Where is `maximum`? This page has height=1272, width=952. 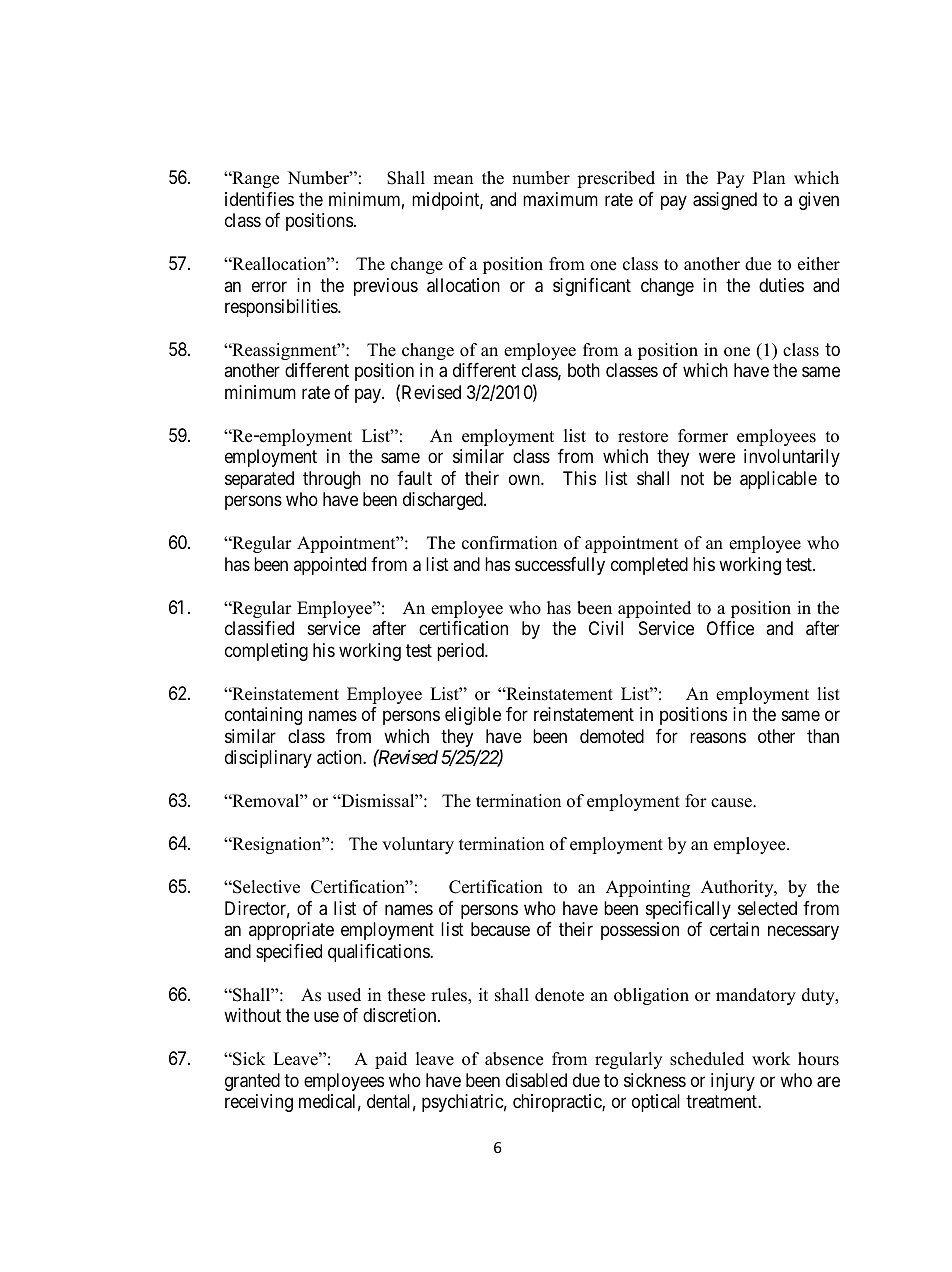 maximum is located at coordinates (560, 199).
